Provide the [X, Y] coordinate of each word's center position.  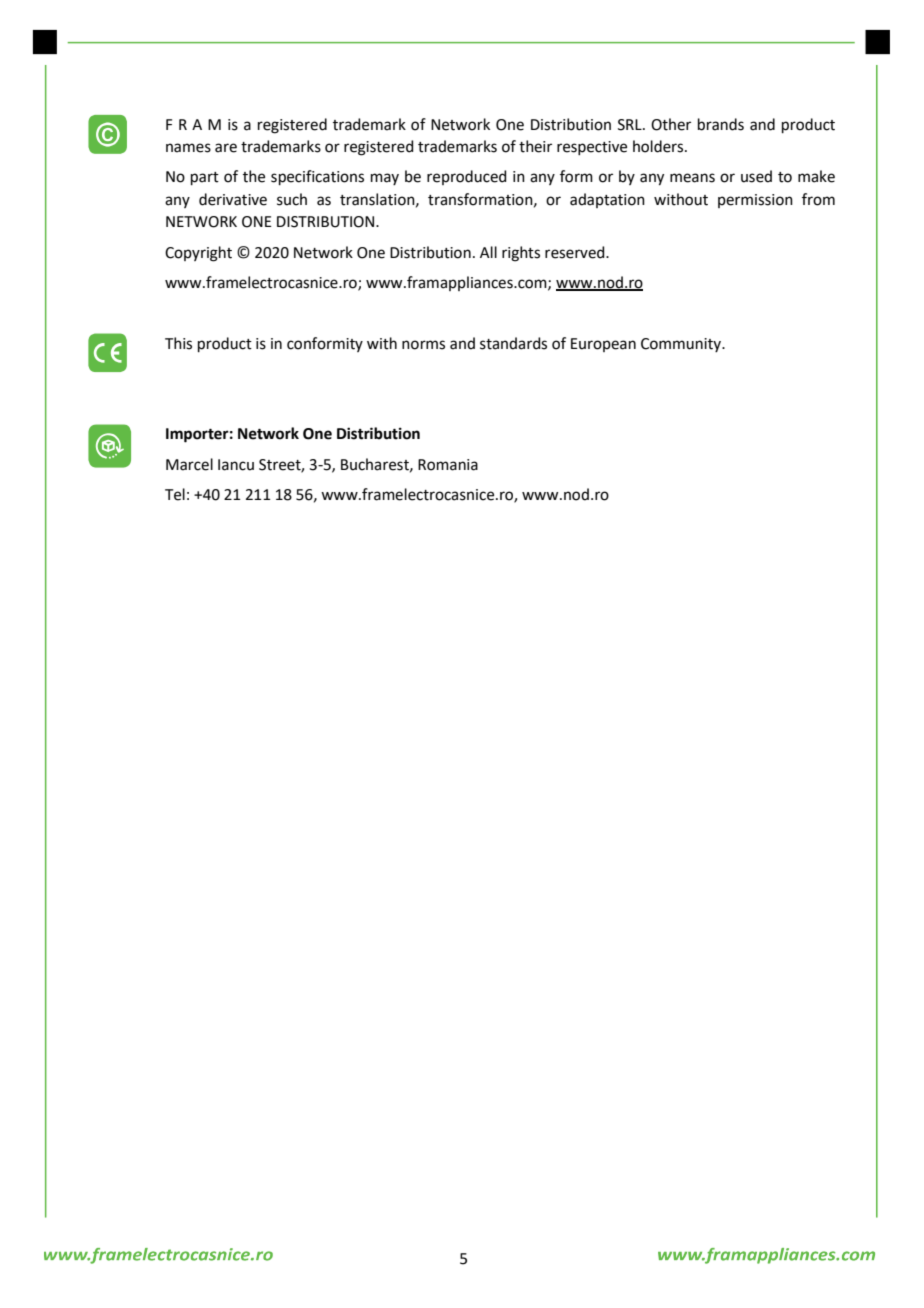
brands [721, 124]
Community [682, 345]
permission [755, 201]
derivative [233, 199]
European [603, 345]
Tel [175, 494]
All [488, 252]
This [178, 343]
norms [423, 345]
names [188, 148]
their [535, 146]
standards [513, 343]
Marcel [189, 464]
